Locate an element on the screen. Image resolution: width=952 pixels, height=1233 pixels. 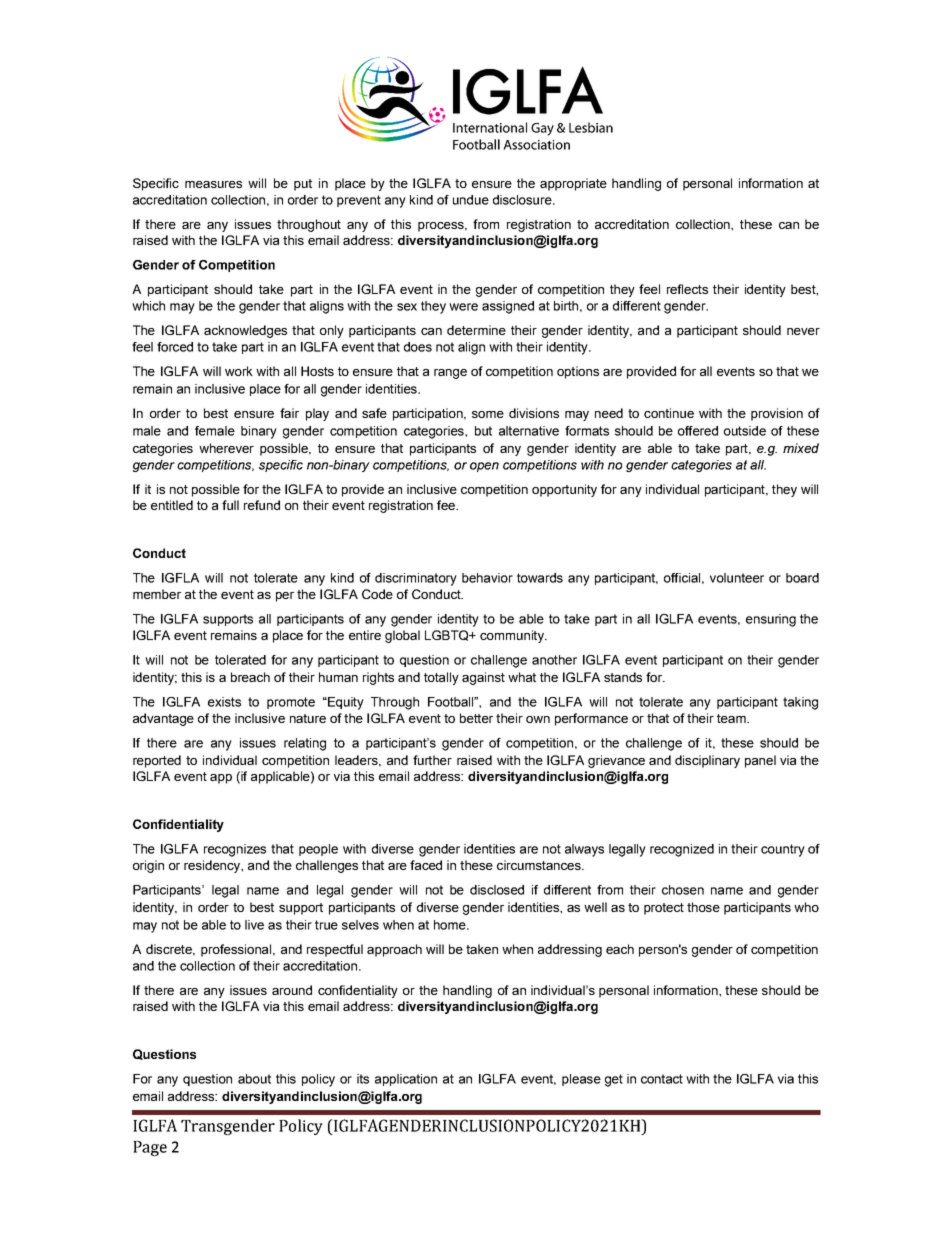
volunteer is located at coordinates (737, 578).
